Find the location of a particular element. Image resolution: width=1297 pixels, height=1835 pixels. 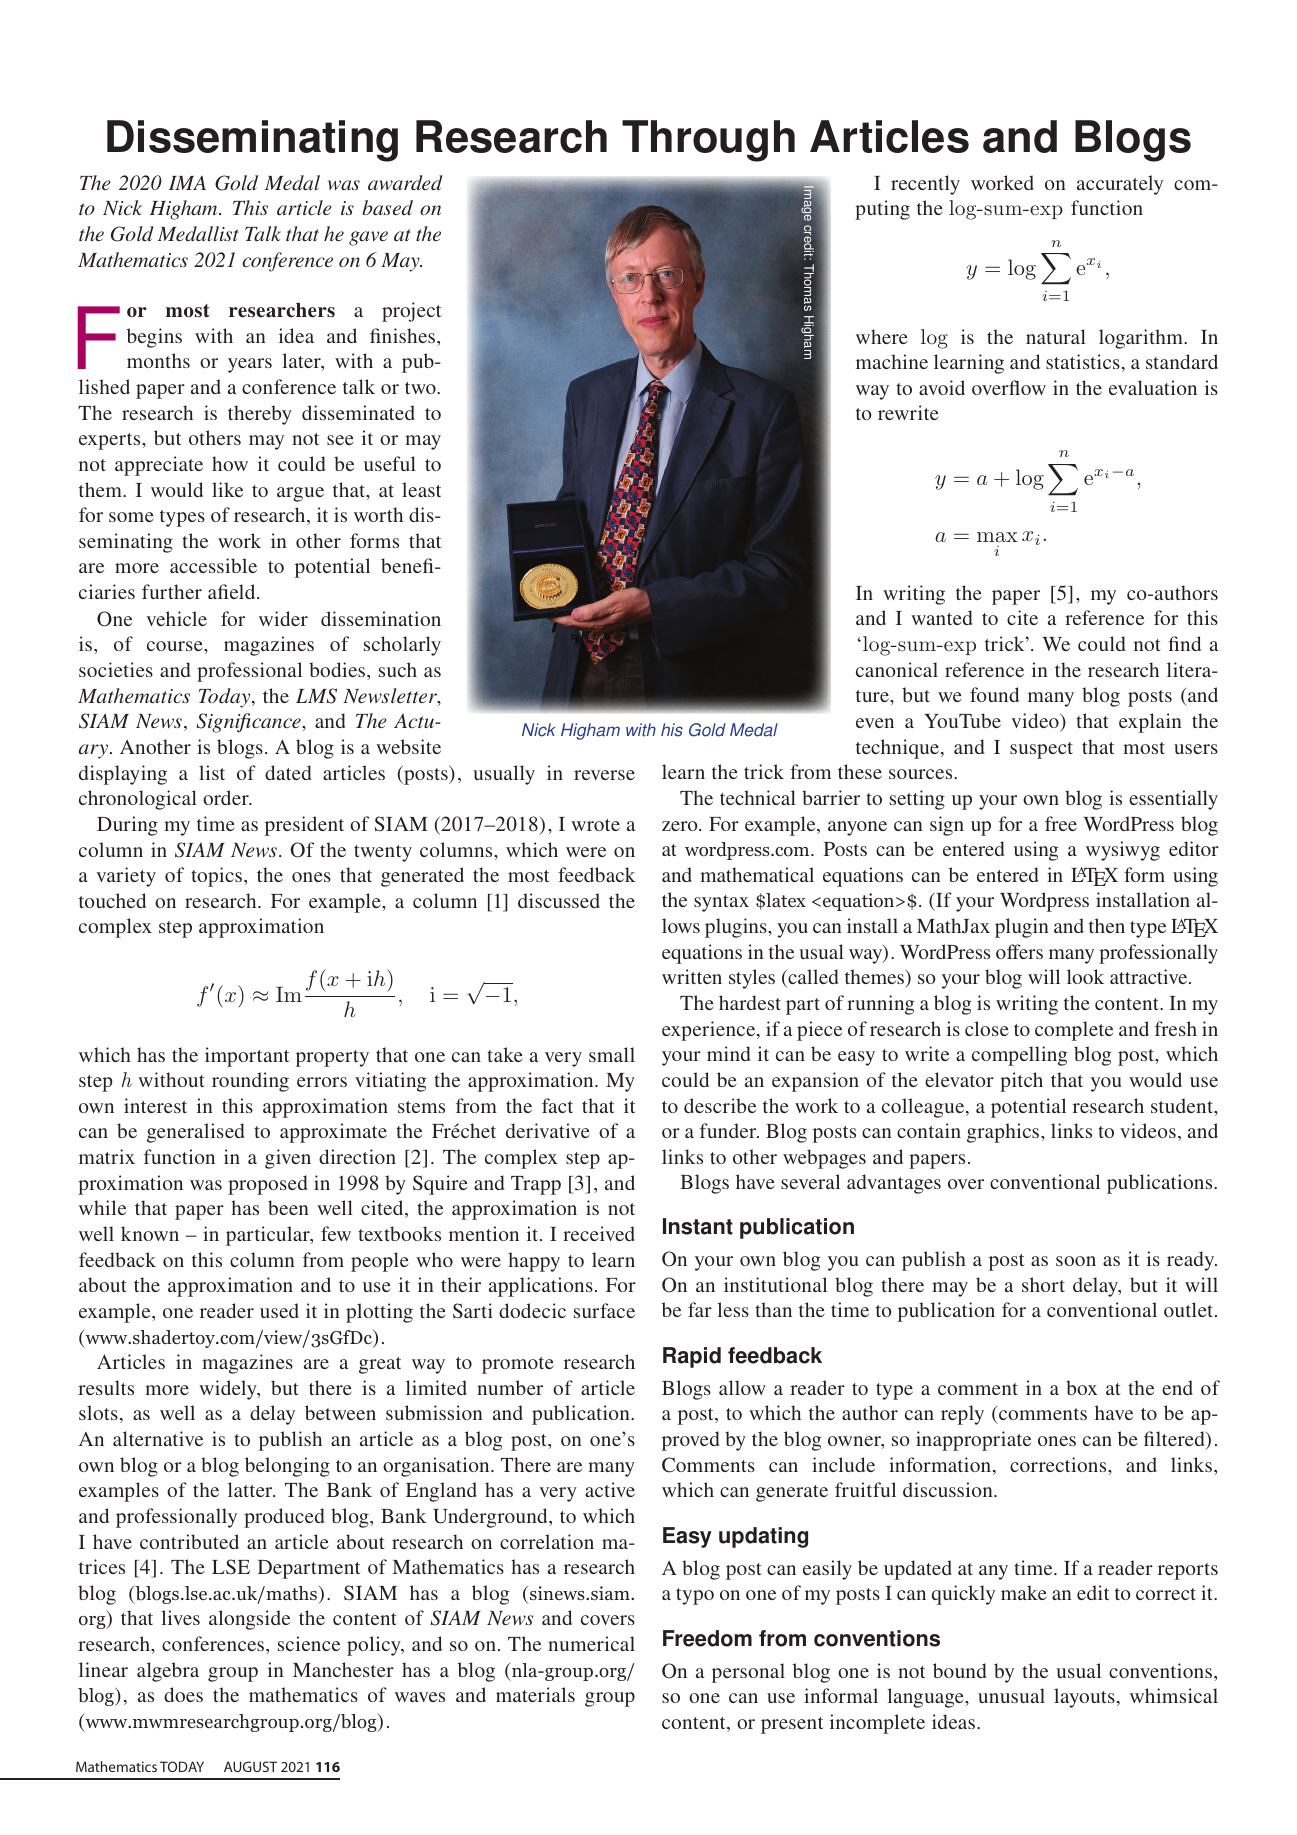

pitch is located at coordinates (1021, 1082).
